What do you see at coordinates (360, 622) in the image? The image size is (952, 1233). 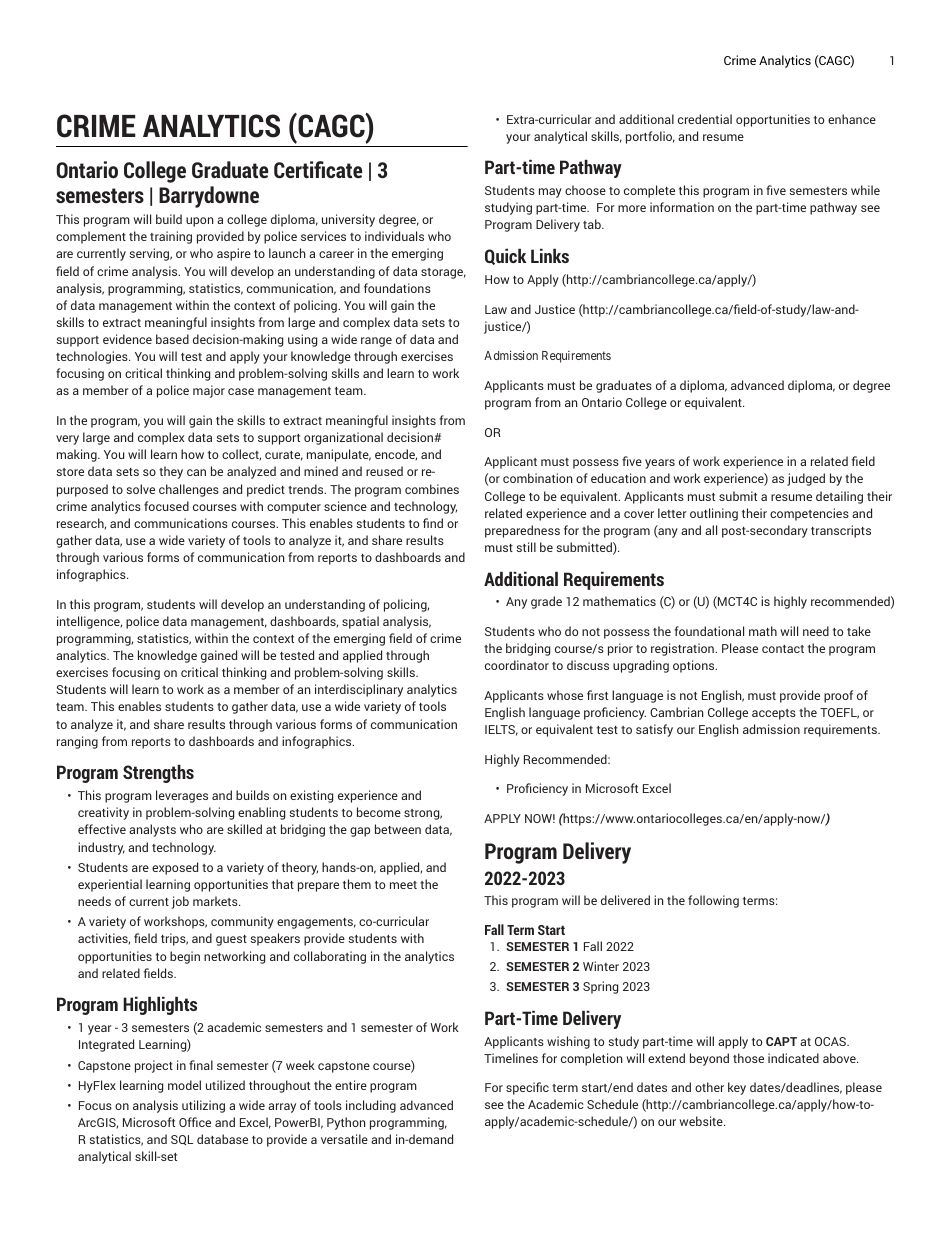 I see `spatial` at bounding box center [360, 622].
